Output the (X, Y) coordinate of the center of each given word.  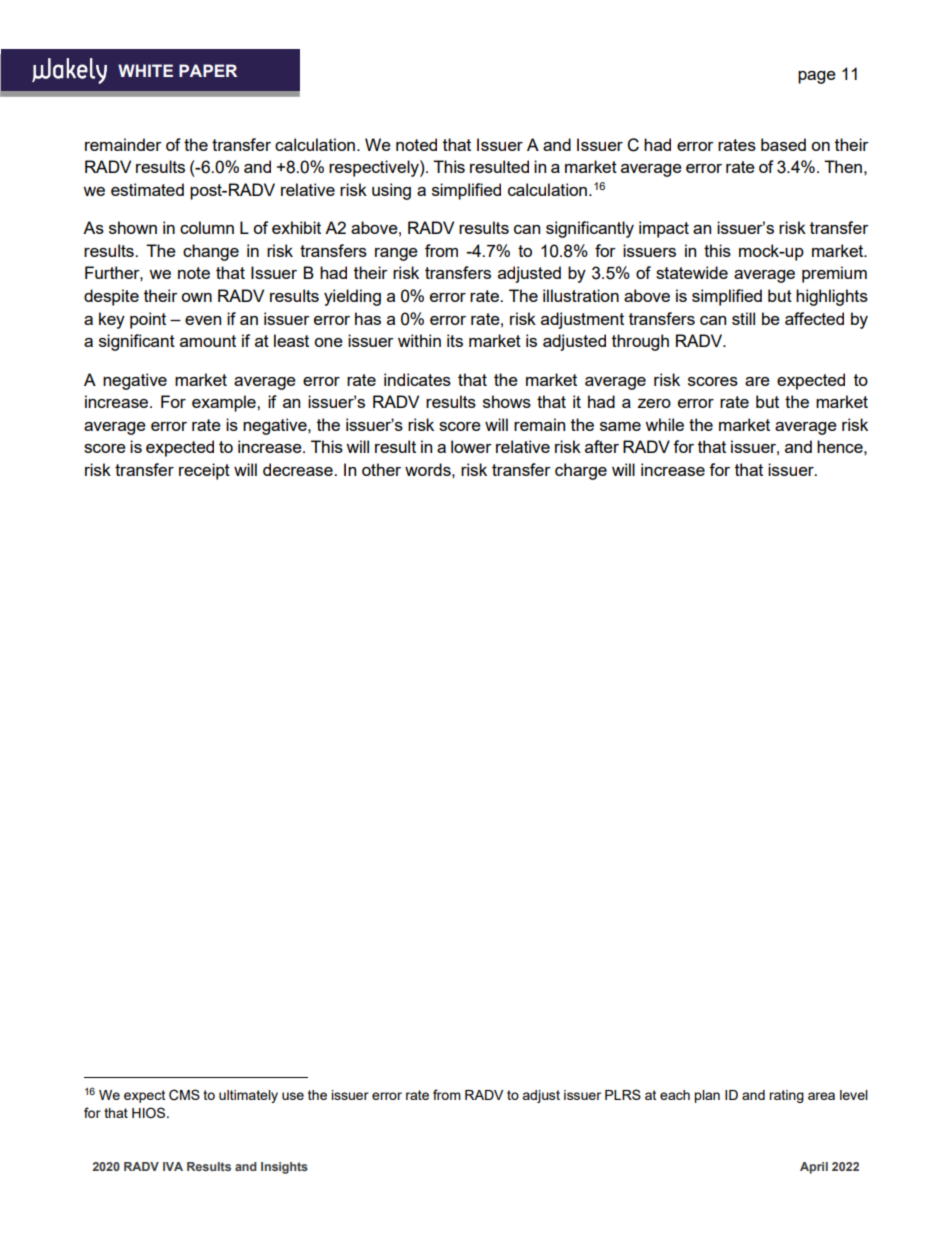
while (664, 424)
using (391, 191)
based (783, 144)
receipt (204, 471)
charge (581, 471)
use (293, 1096)
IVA (173, 1166)
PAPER (208, 70)
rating (786, 1096)
